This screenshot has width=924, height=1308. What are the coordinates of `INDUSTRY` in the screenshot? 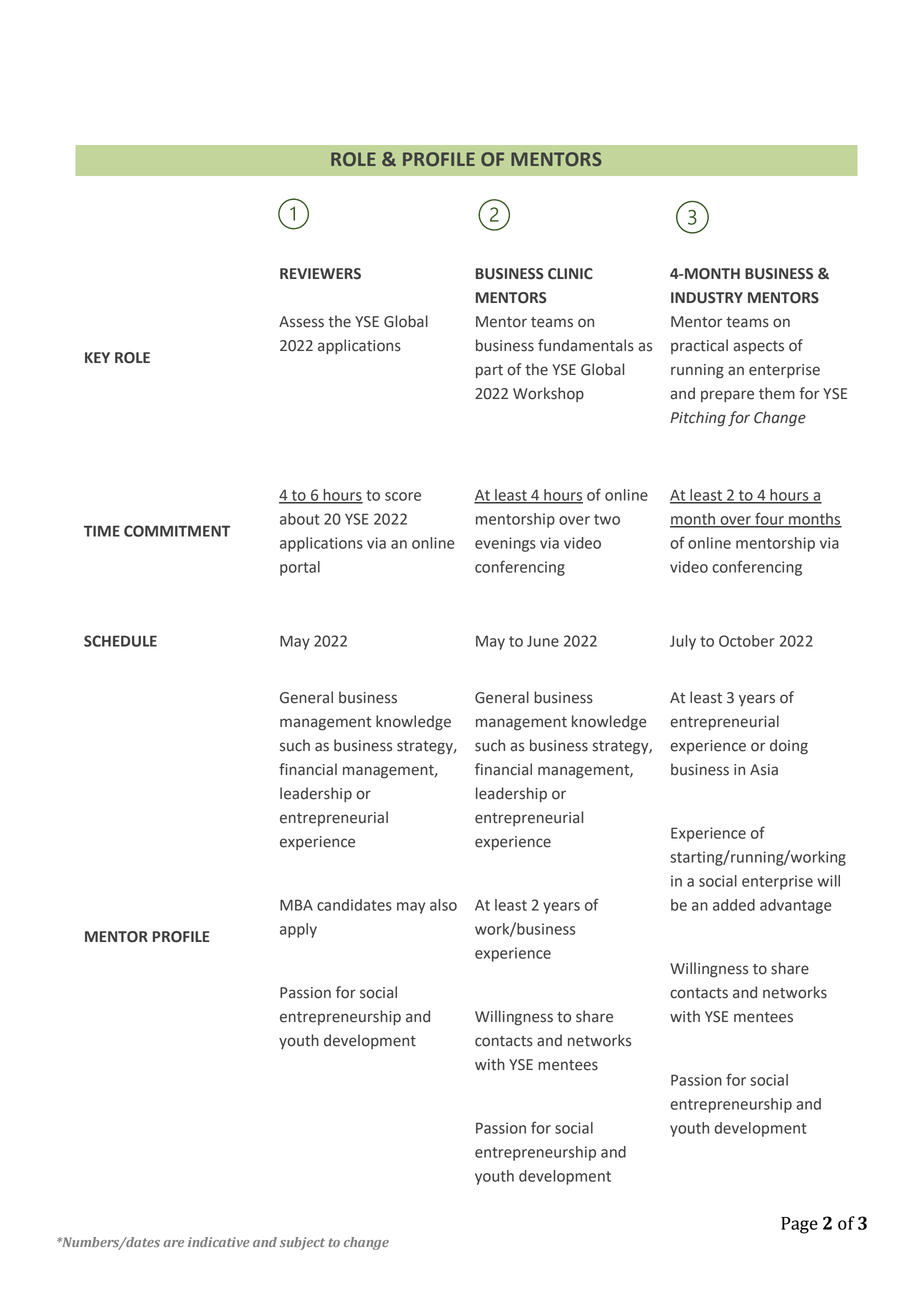 It's located at (707, 298).
